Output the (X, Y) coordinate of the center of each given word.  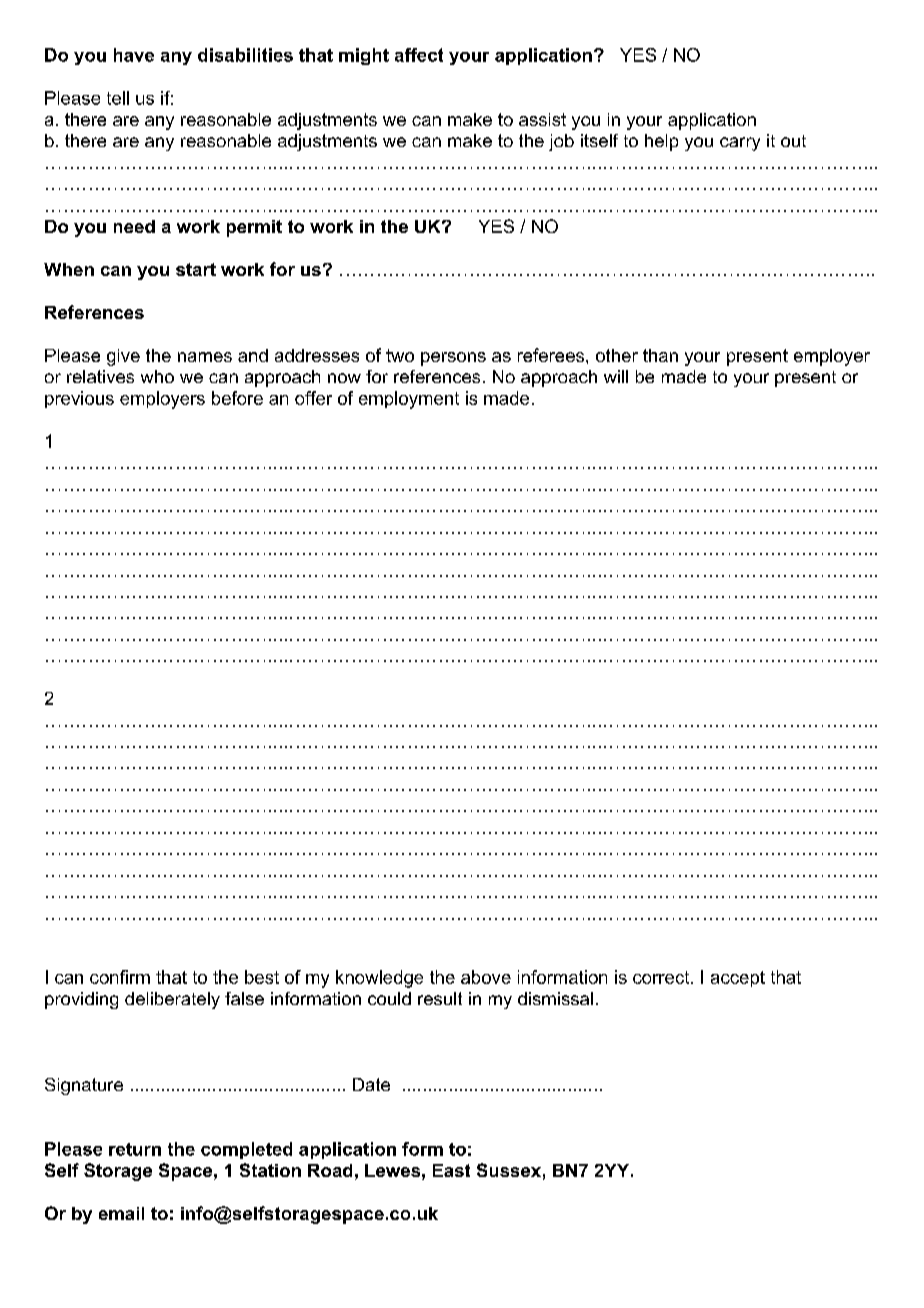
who (157, 376)
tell (118, 98)
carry (740, 144)
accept (738, 979)
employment (409, 400)
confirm (120, 977)
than (660, 355)
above (486, 977)
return (135, 1149)
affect (419, 55)
